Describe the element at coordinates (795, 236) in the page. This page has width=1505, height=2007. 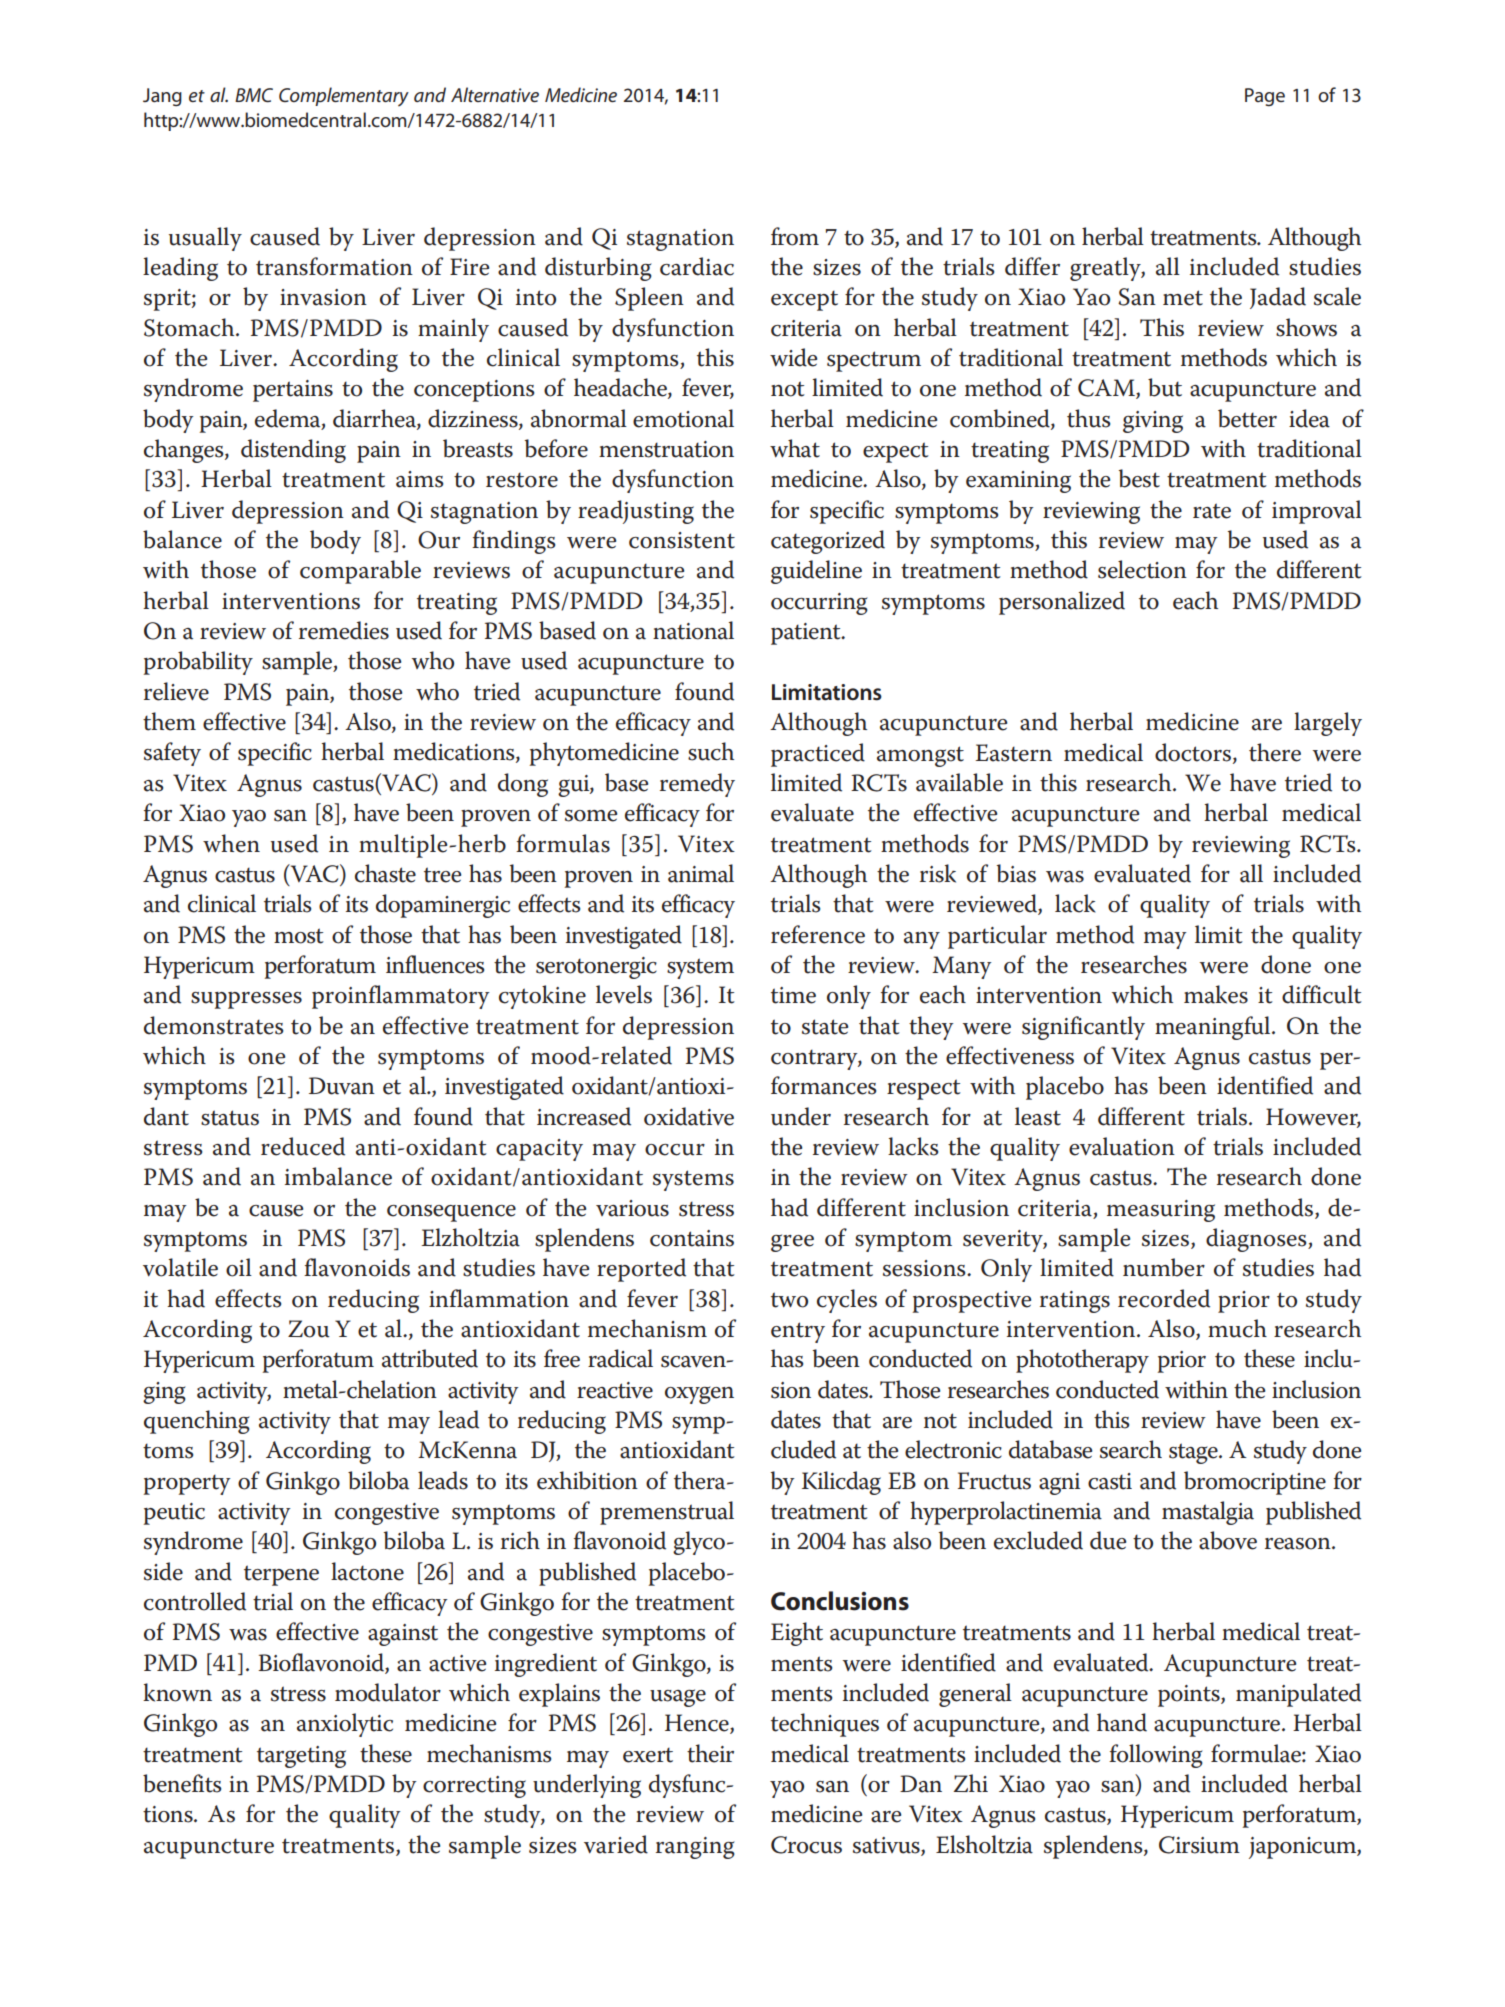
I see `from` at that location.
